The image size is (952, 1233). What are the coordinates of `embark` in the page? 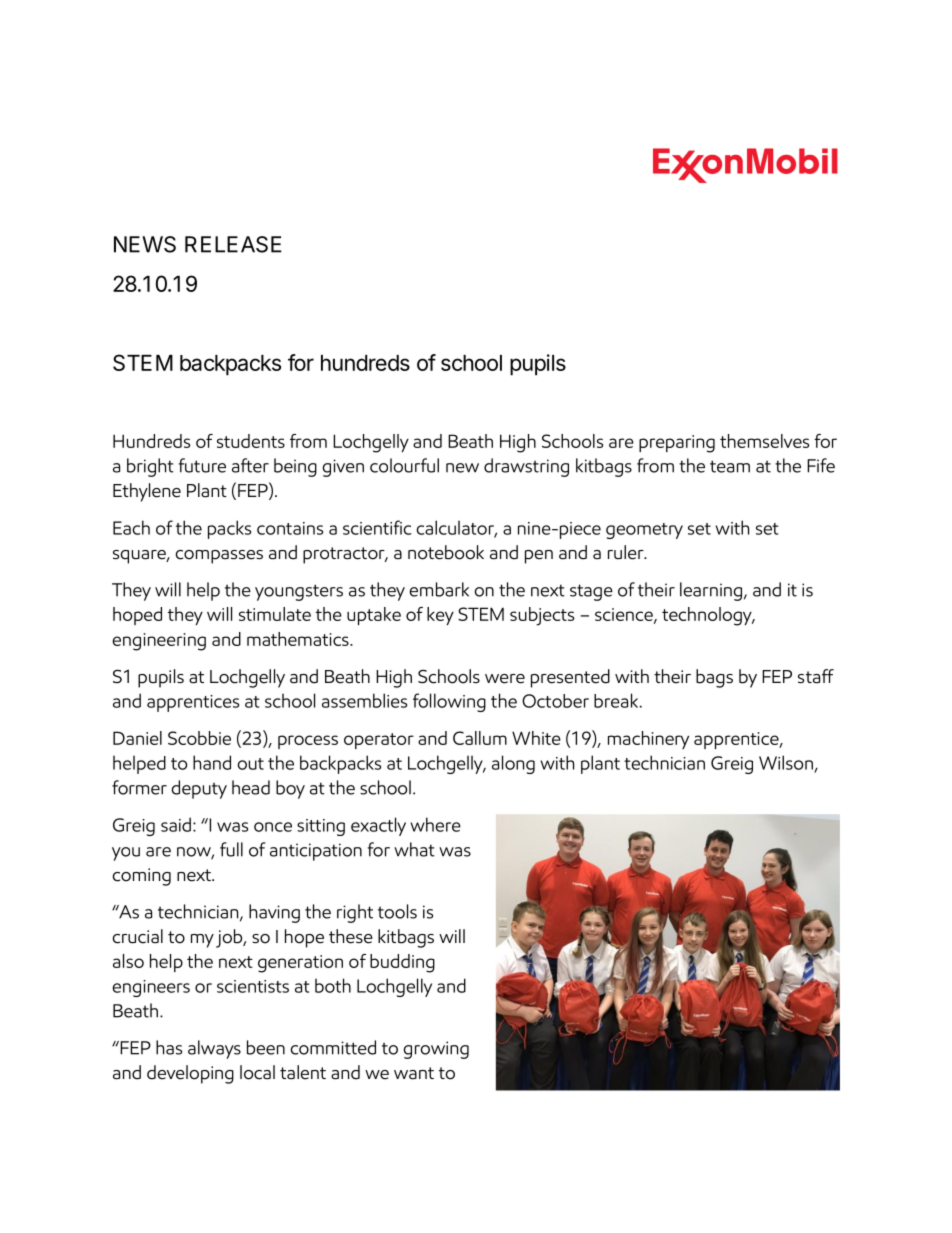 It's located at (439, 589).
